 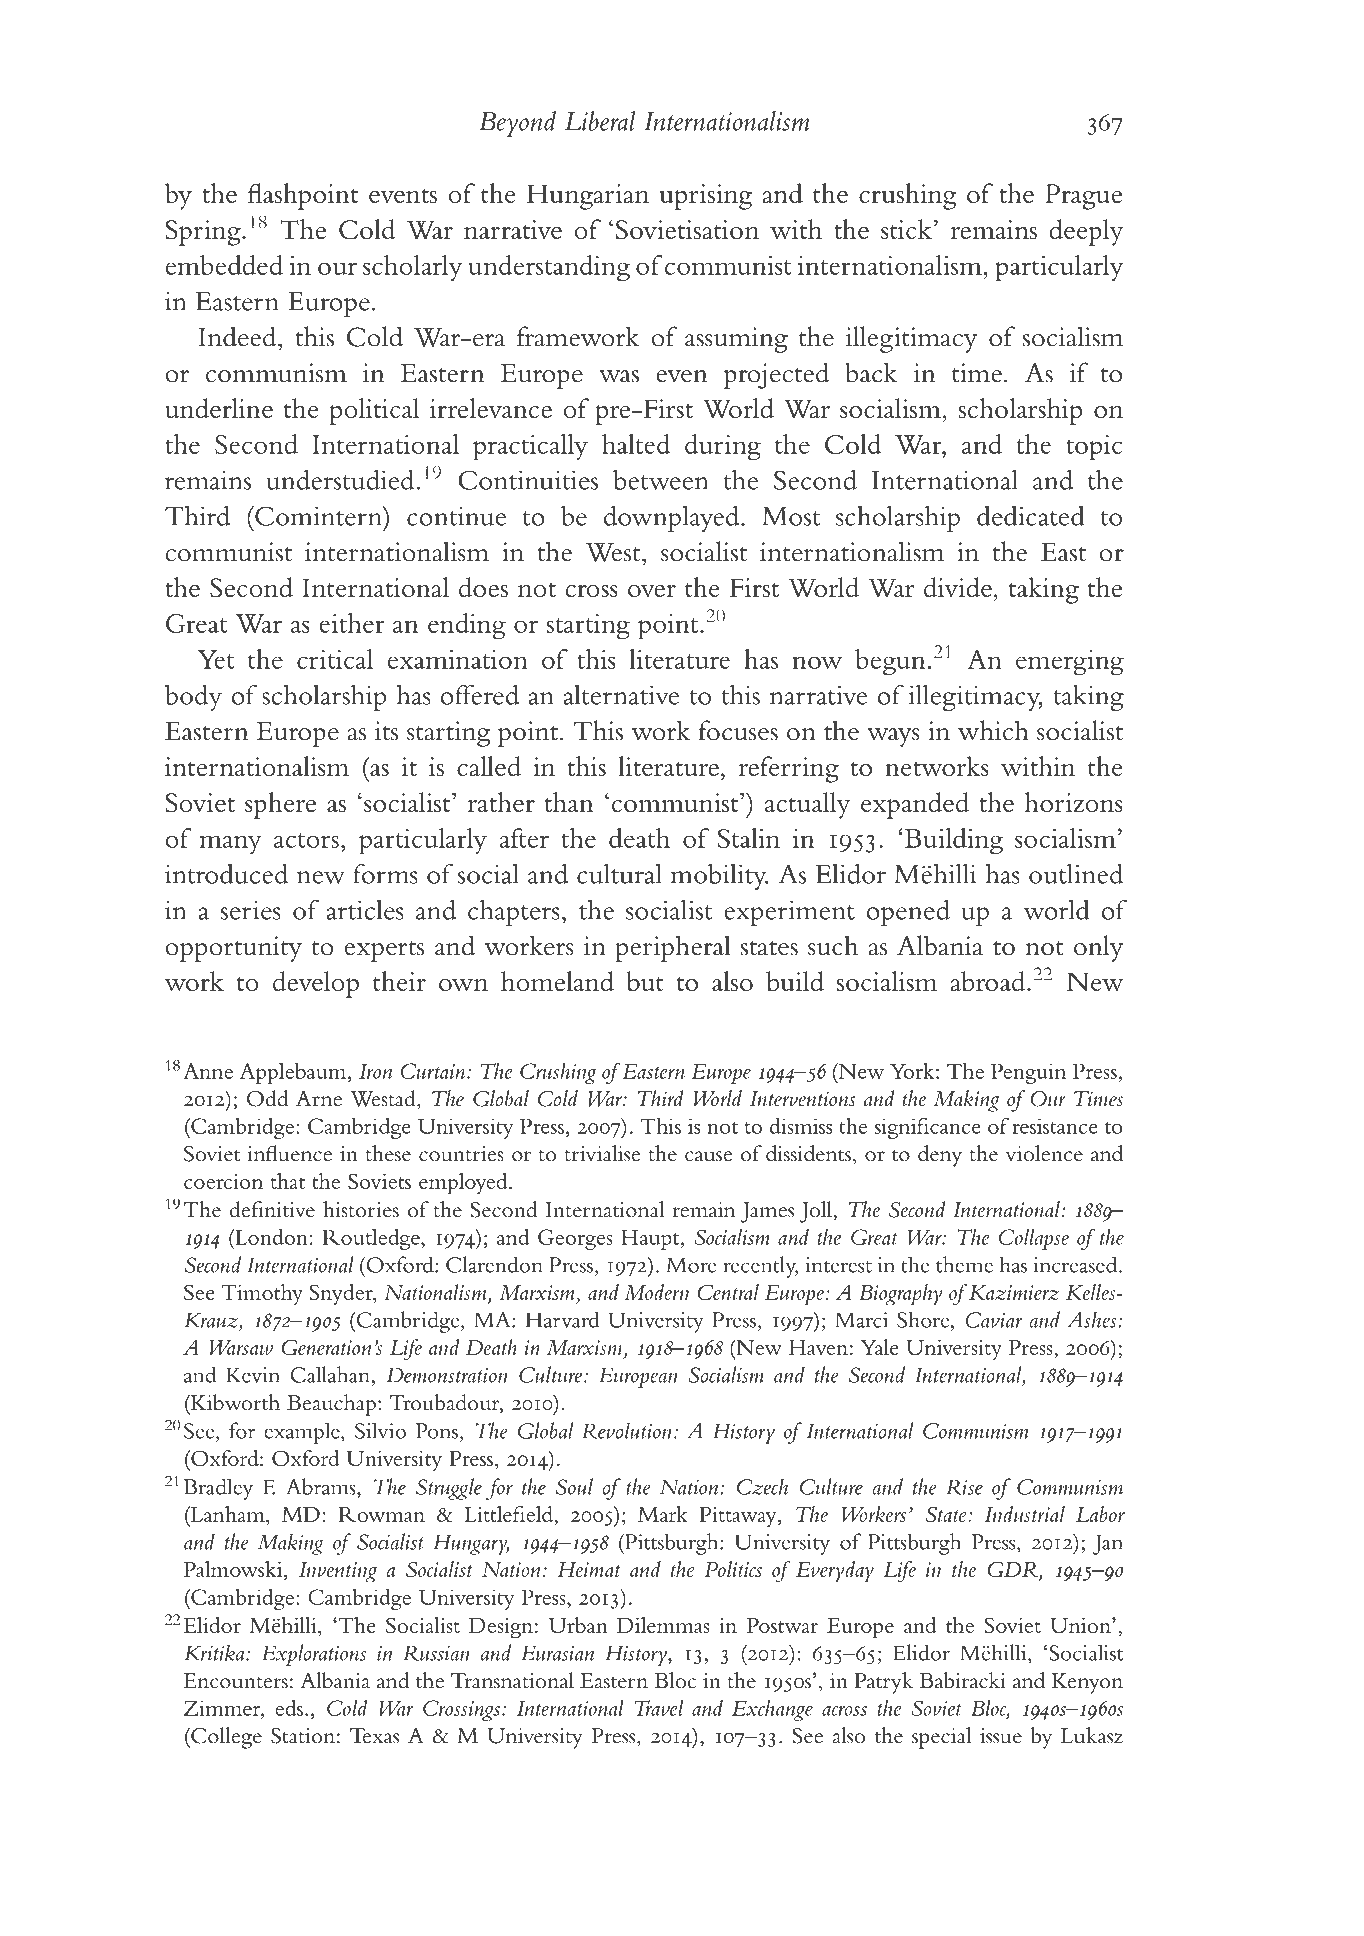 What do you see at coordinates (706, 197) in the screenshot?
I see `uprising` at bounding box center [706, 197].
